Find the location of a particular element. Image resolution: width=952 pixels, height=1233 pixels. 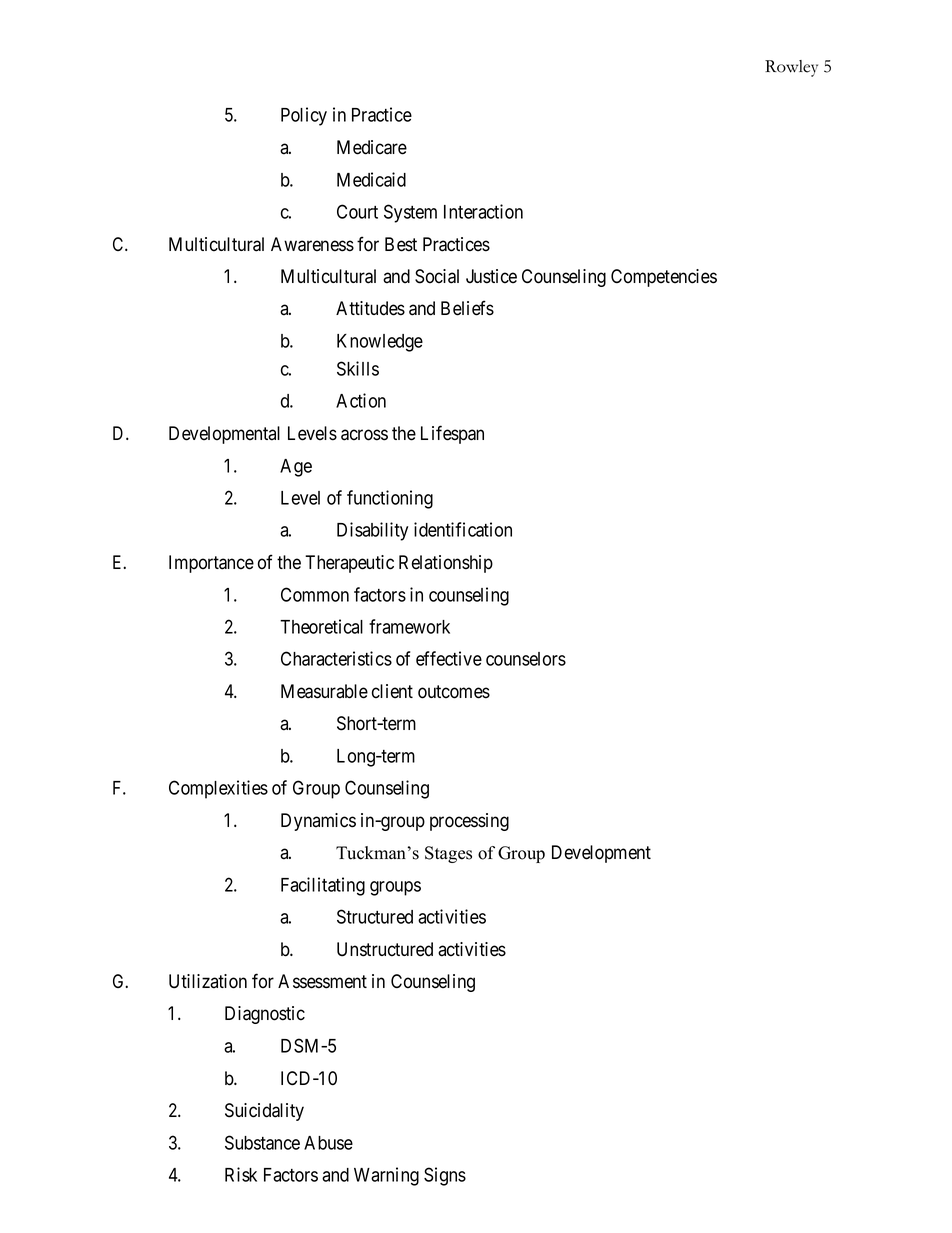

Rowley is located at coordinates (791, 68).
